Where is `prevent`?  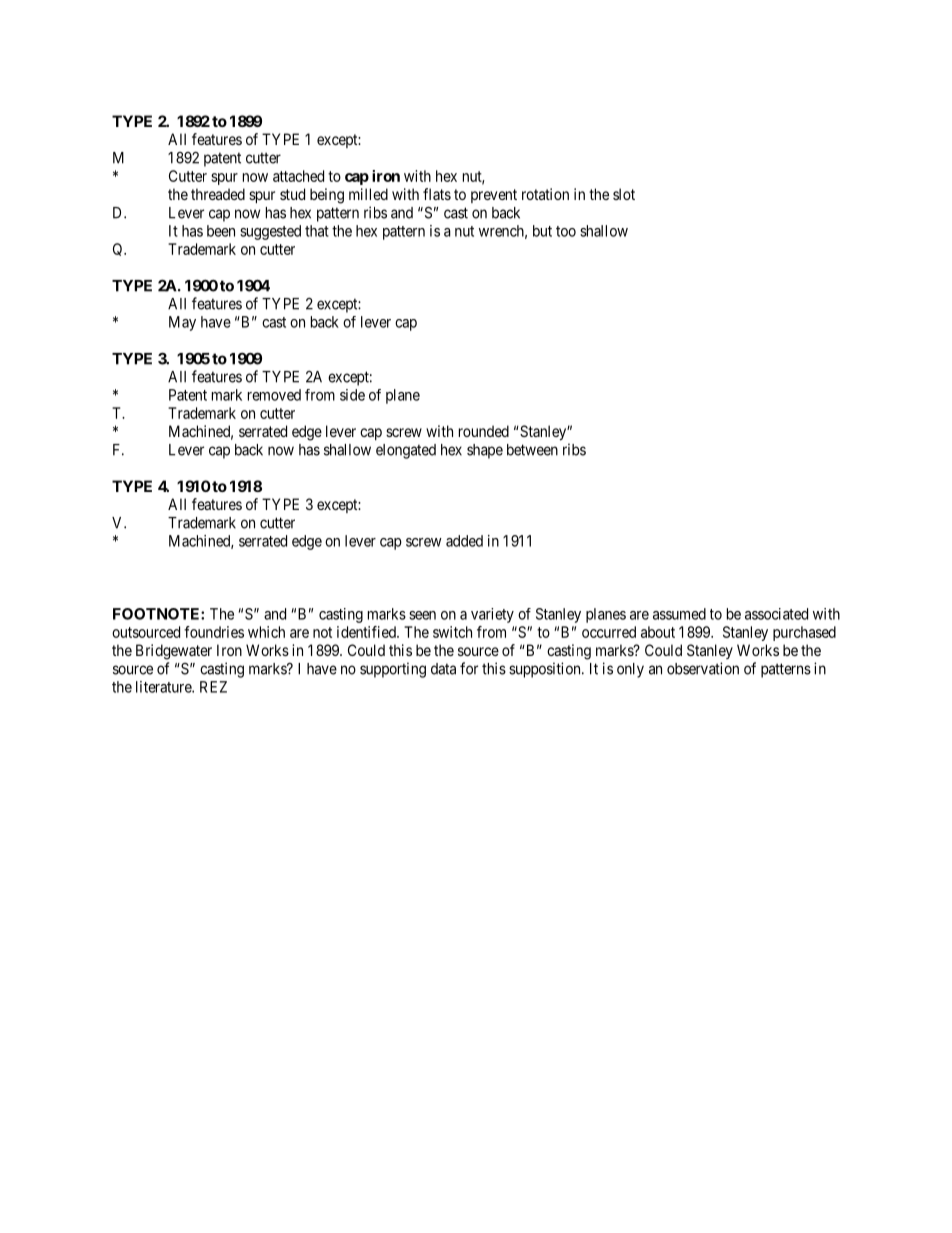 prevent is located at coordinates (494, 196).
